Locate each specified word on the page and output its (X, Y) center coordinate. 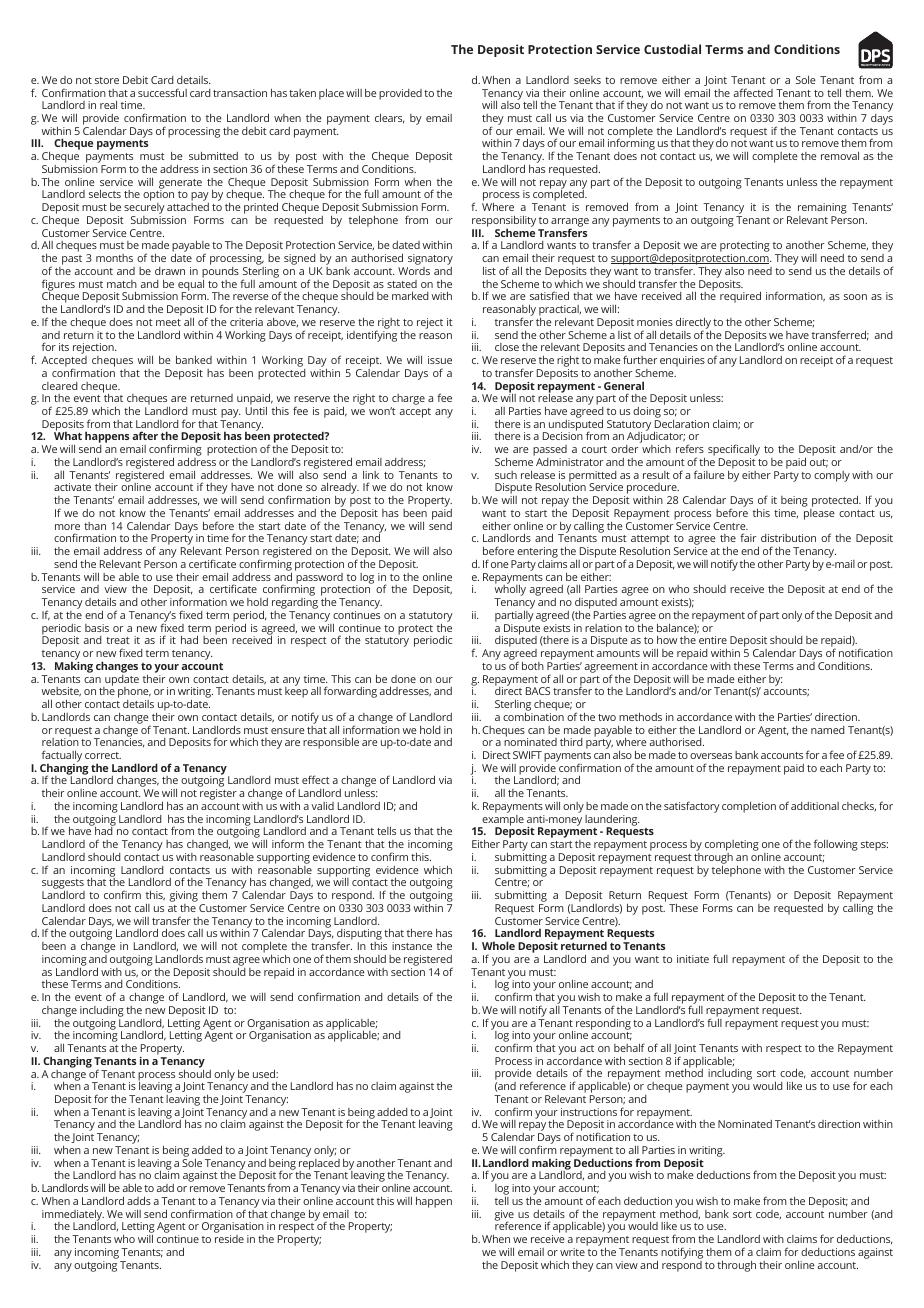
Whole (498, 945)
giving (184, 898)
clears (390, 118)
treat (118, 640)
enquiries (682, 361)
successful (162, 92)
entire (713, 640)
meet (168, 322)
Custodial (672, 49)
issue (440, 360)
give (504, 1216)
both (533, 665)
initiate (693, 959)
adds (139, 1200)
